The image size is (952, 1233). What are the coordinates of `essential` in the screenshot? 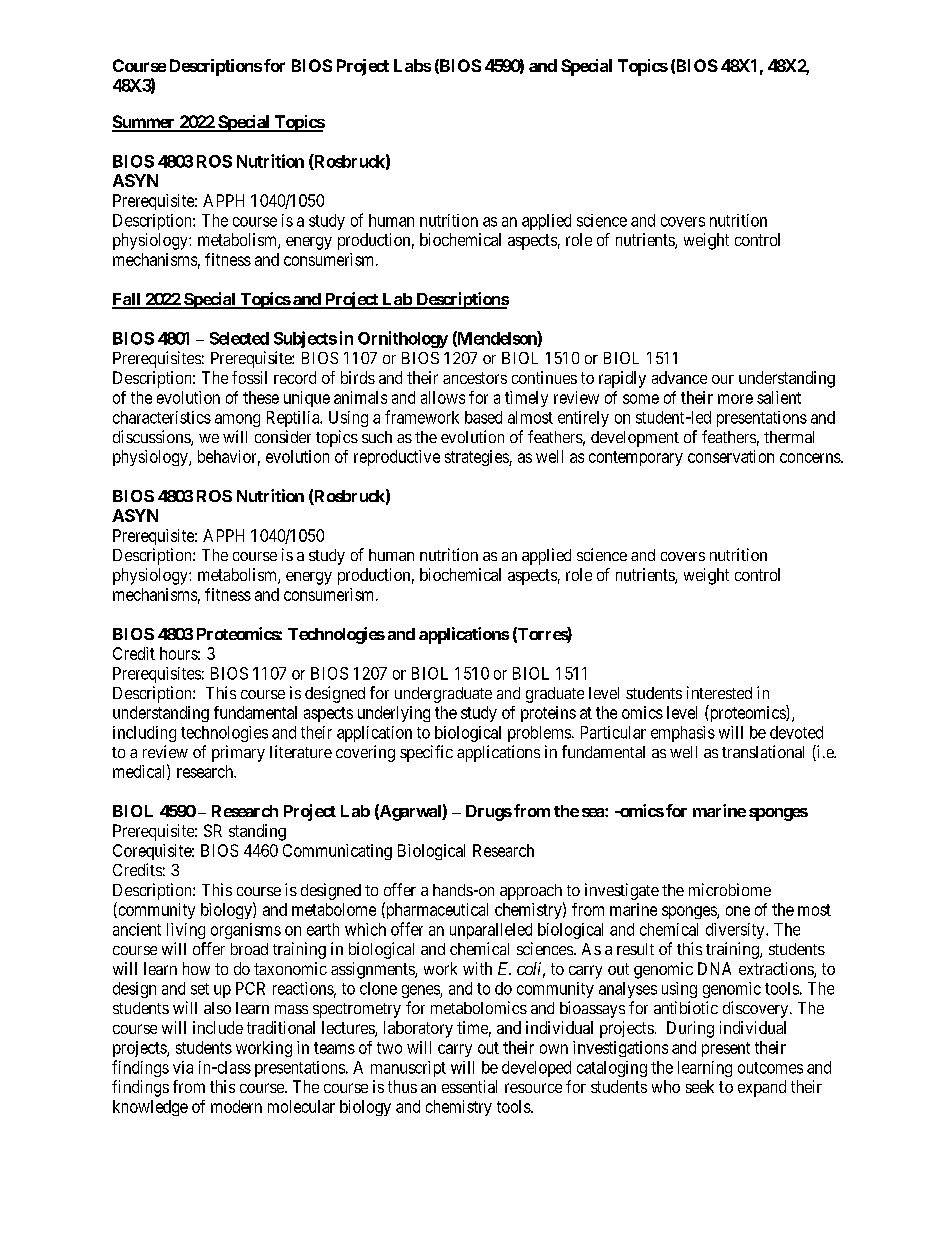 It's located at (469, 1086).
